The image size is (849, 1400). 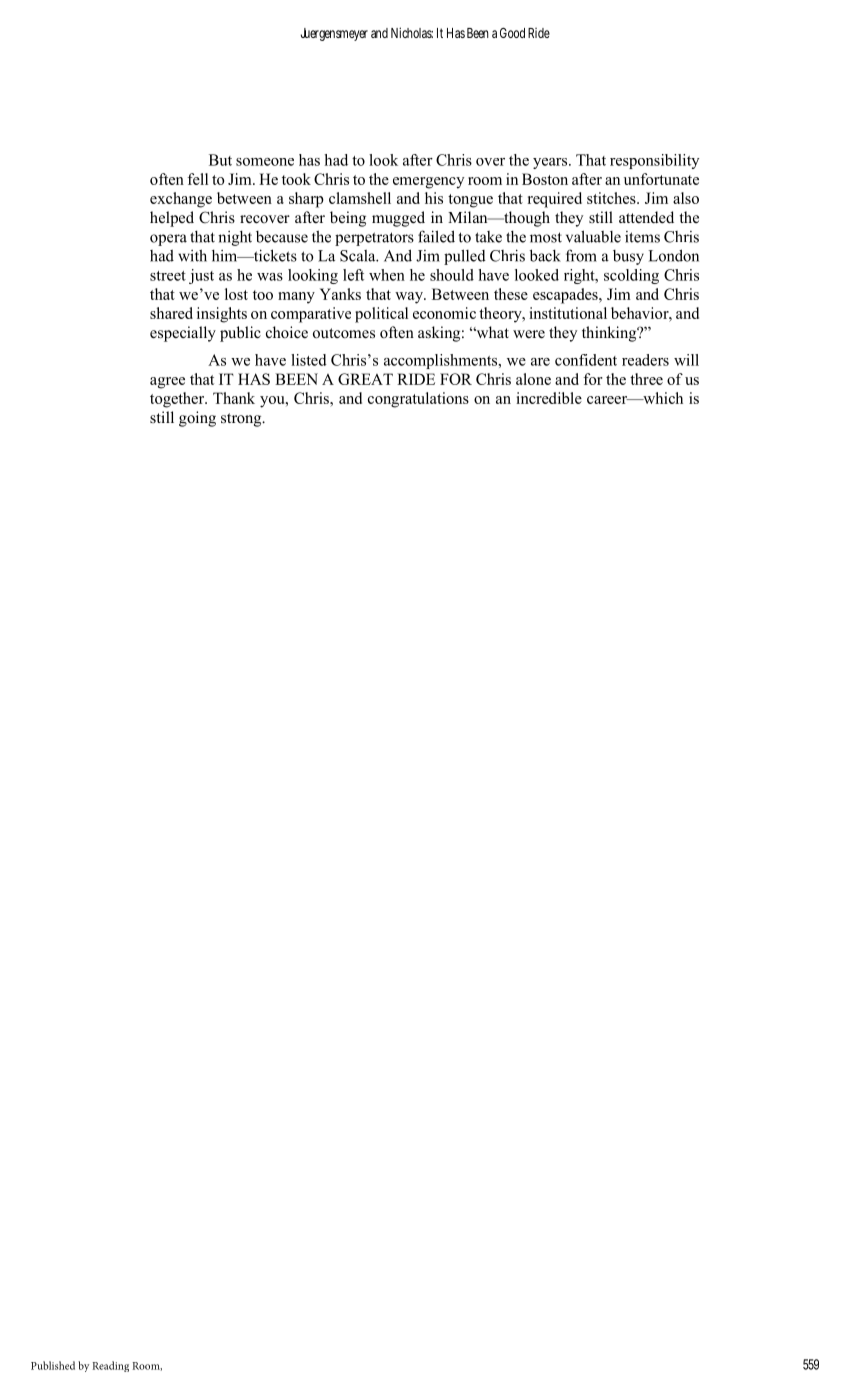 I want to click on strong, so click(x=242, y=420).
